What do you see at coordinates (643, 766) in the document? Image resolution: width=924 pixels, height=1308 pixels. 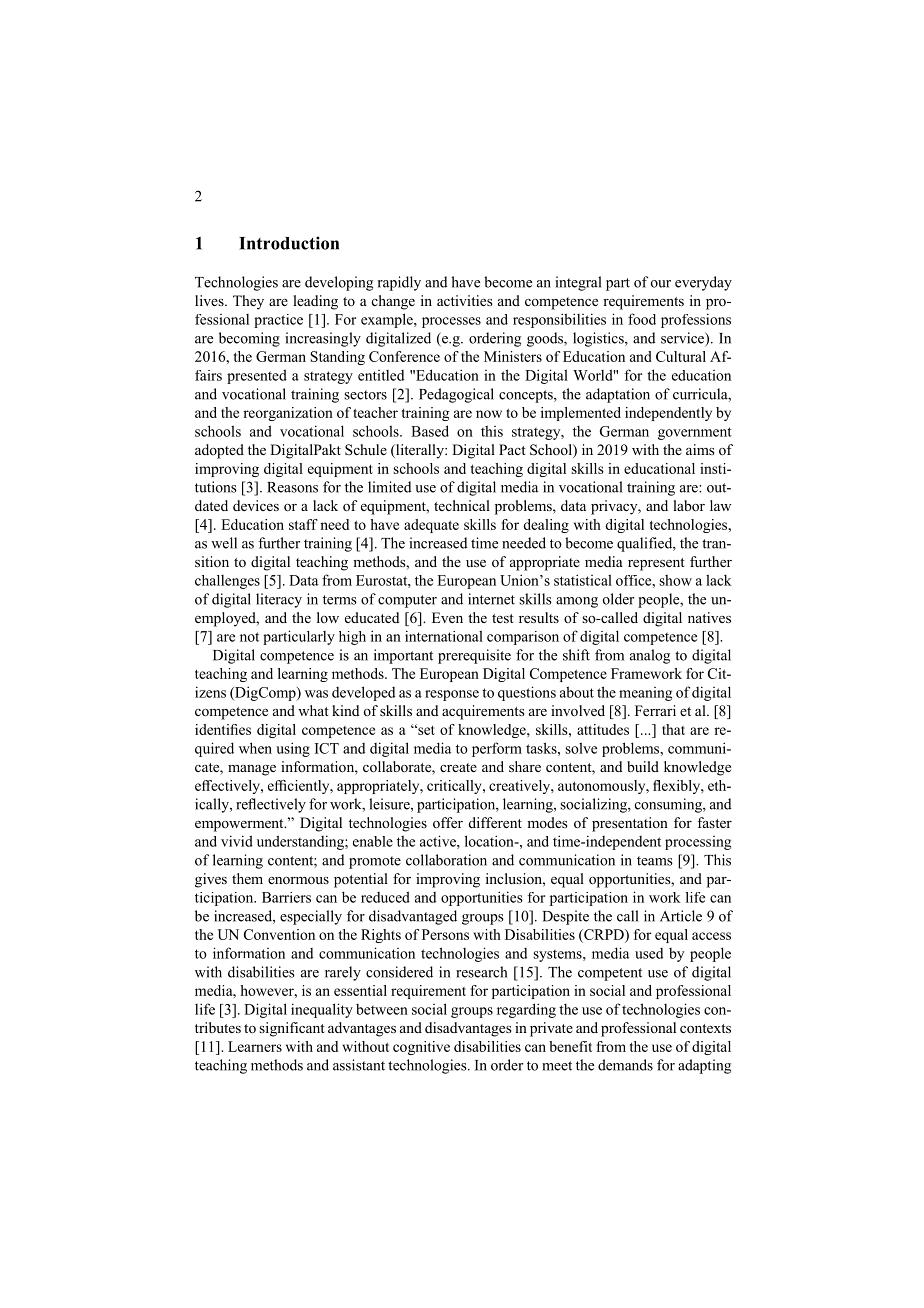 I see `build` at bounding box center [643, 766].
